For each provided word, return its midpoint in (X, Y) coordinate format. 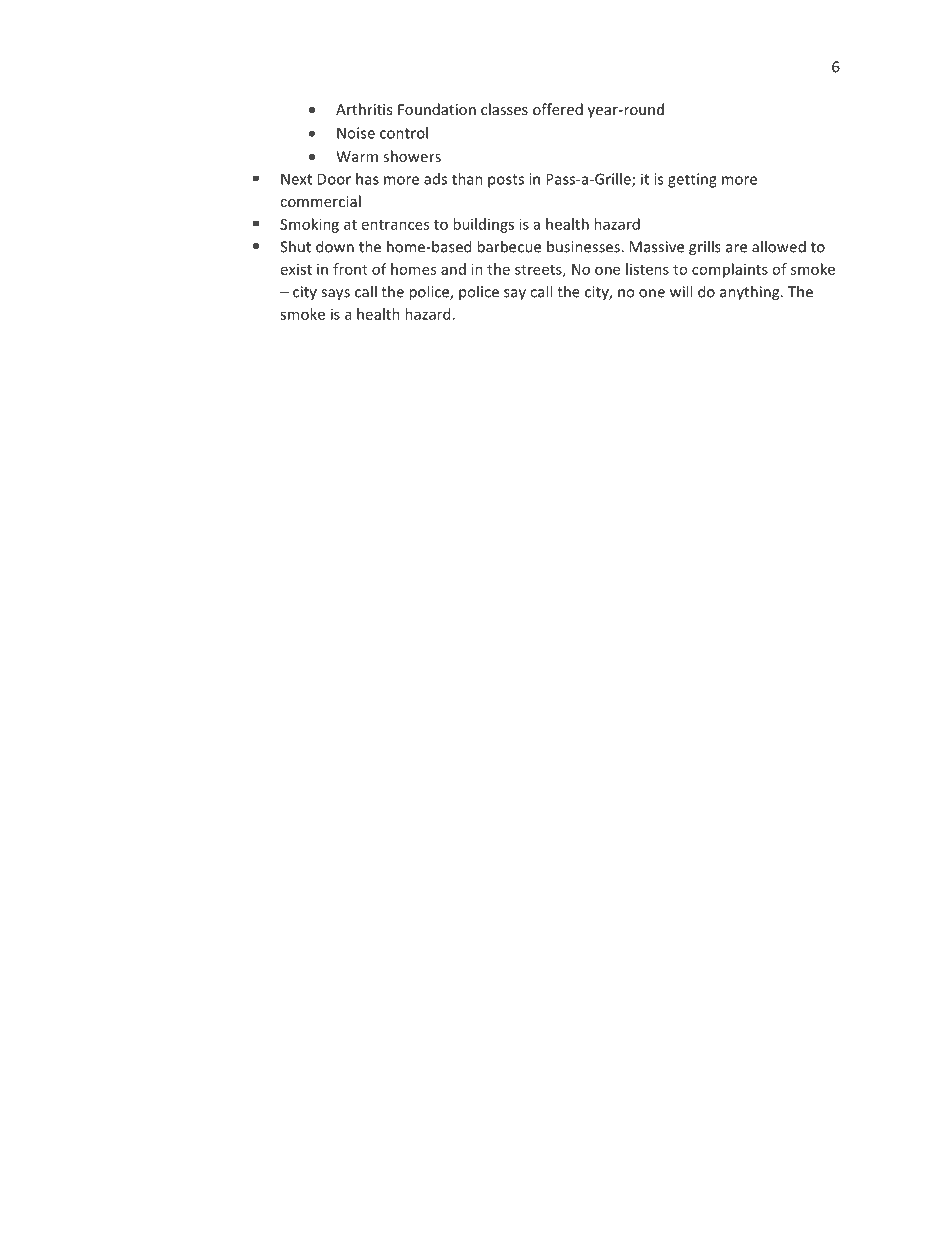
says (335, 295)
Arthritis (364, 109)
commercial (320, 201)
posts (506, 181)
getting (692, 180)
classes (504, 109)
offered (558, 109)
